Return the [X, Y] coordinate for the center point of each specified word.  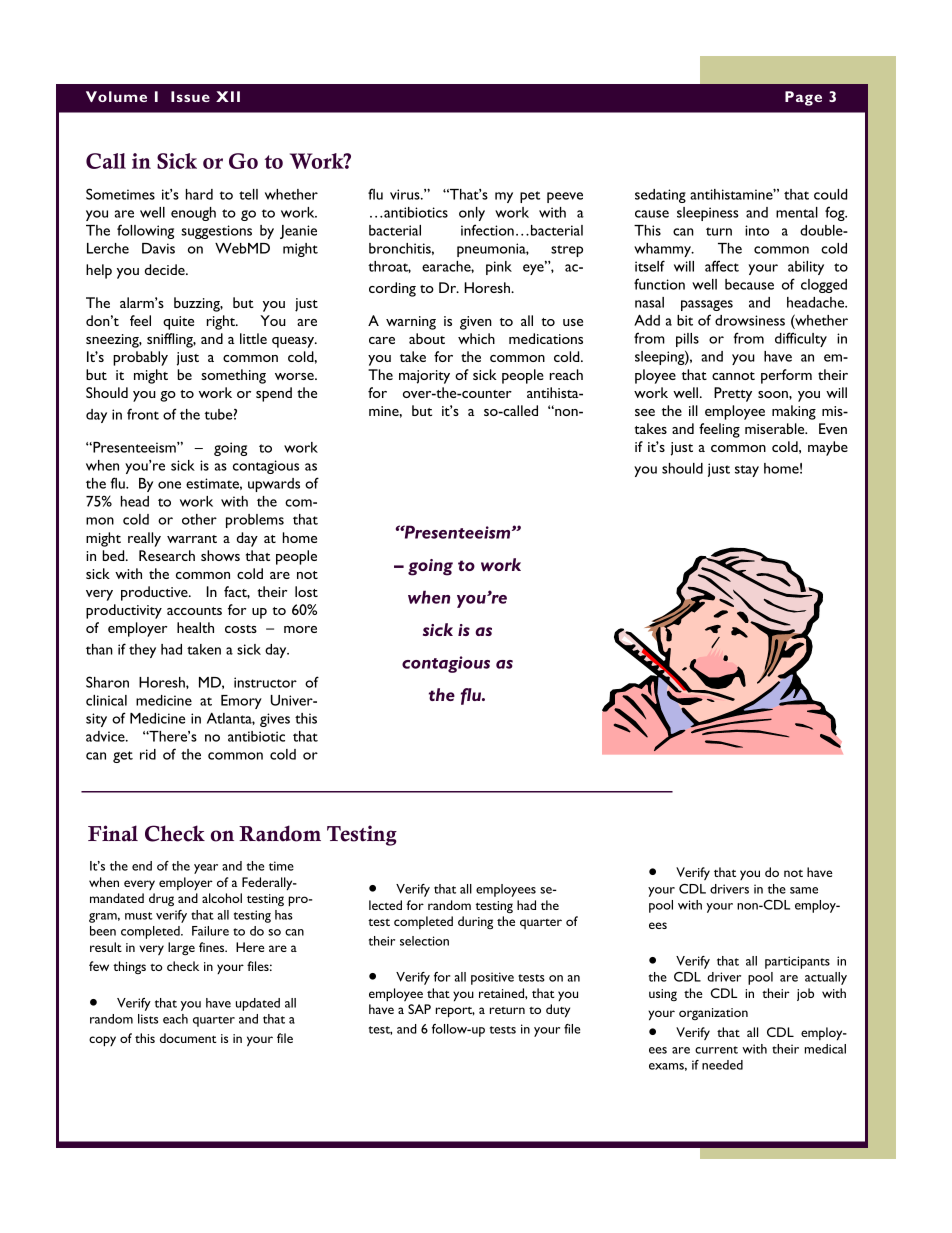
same [804, 890]
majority [424, 377]
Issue [190, 96]
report [455, 1012]
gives [275, 720]
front [143, 414]
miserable [776, 428]
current [716, 1050]
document [188, 1038]
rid [148, 754]
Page [803, 98]
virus [406, 194]
